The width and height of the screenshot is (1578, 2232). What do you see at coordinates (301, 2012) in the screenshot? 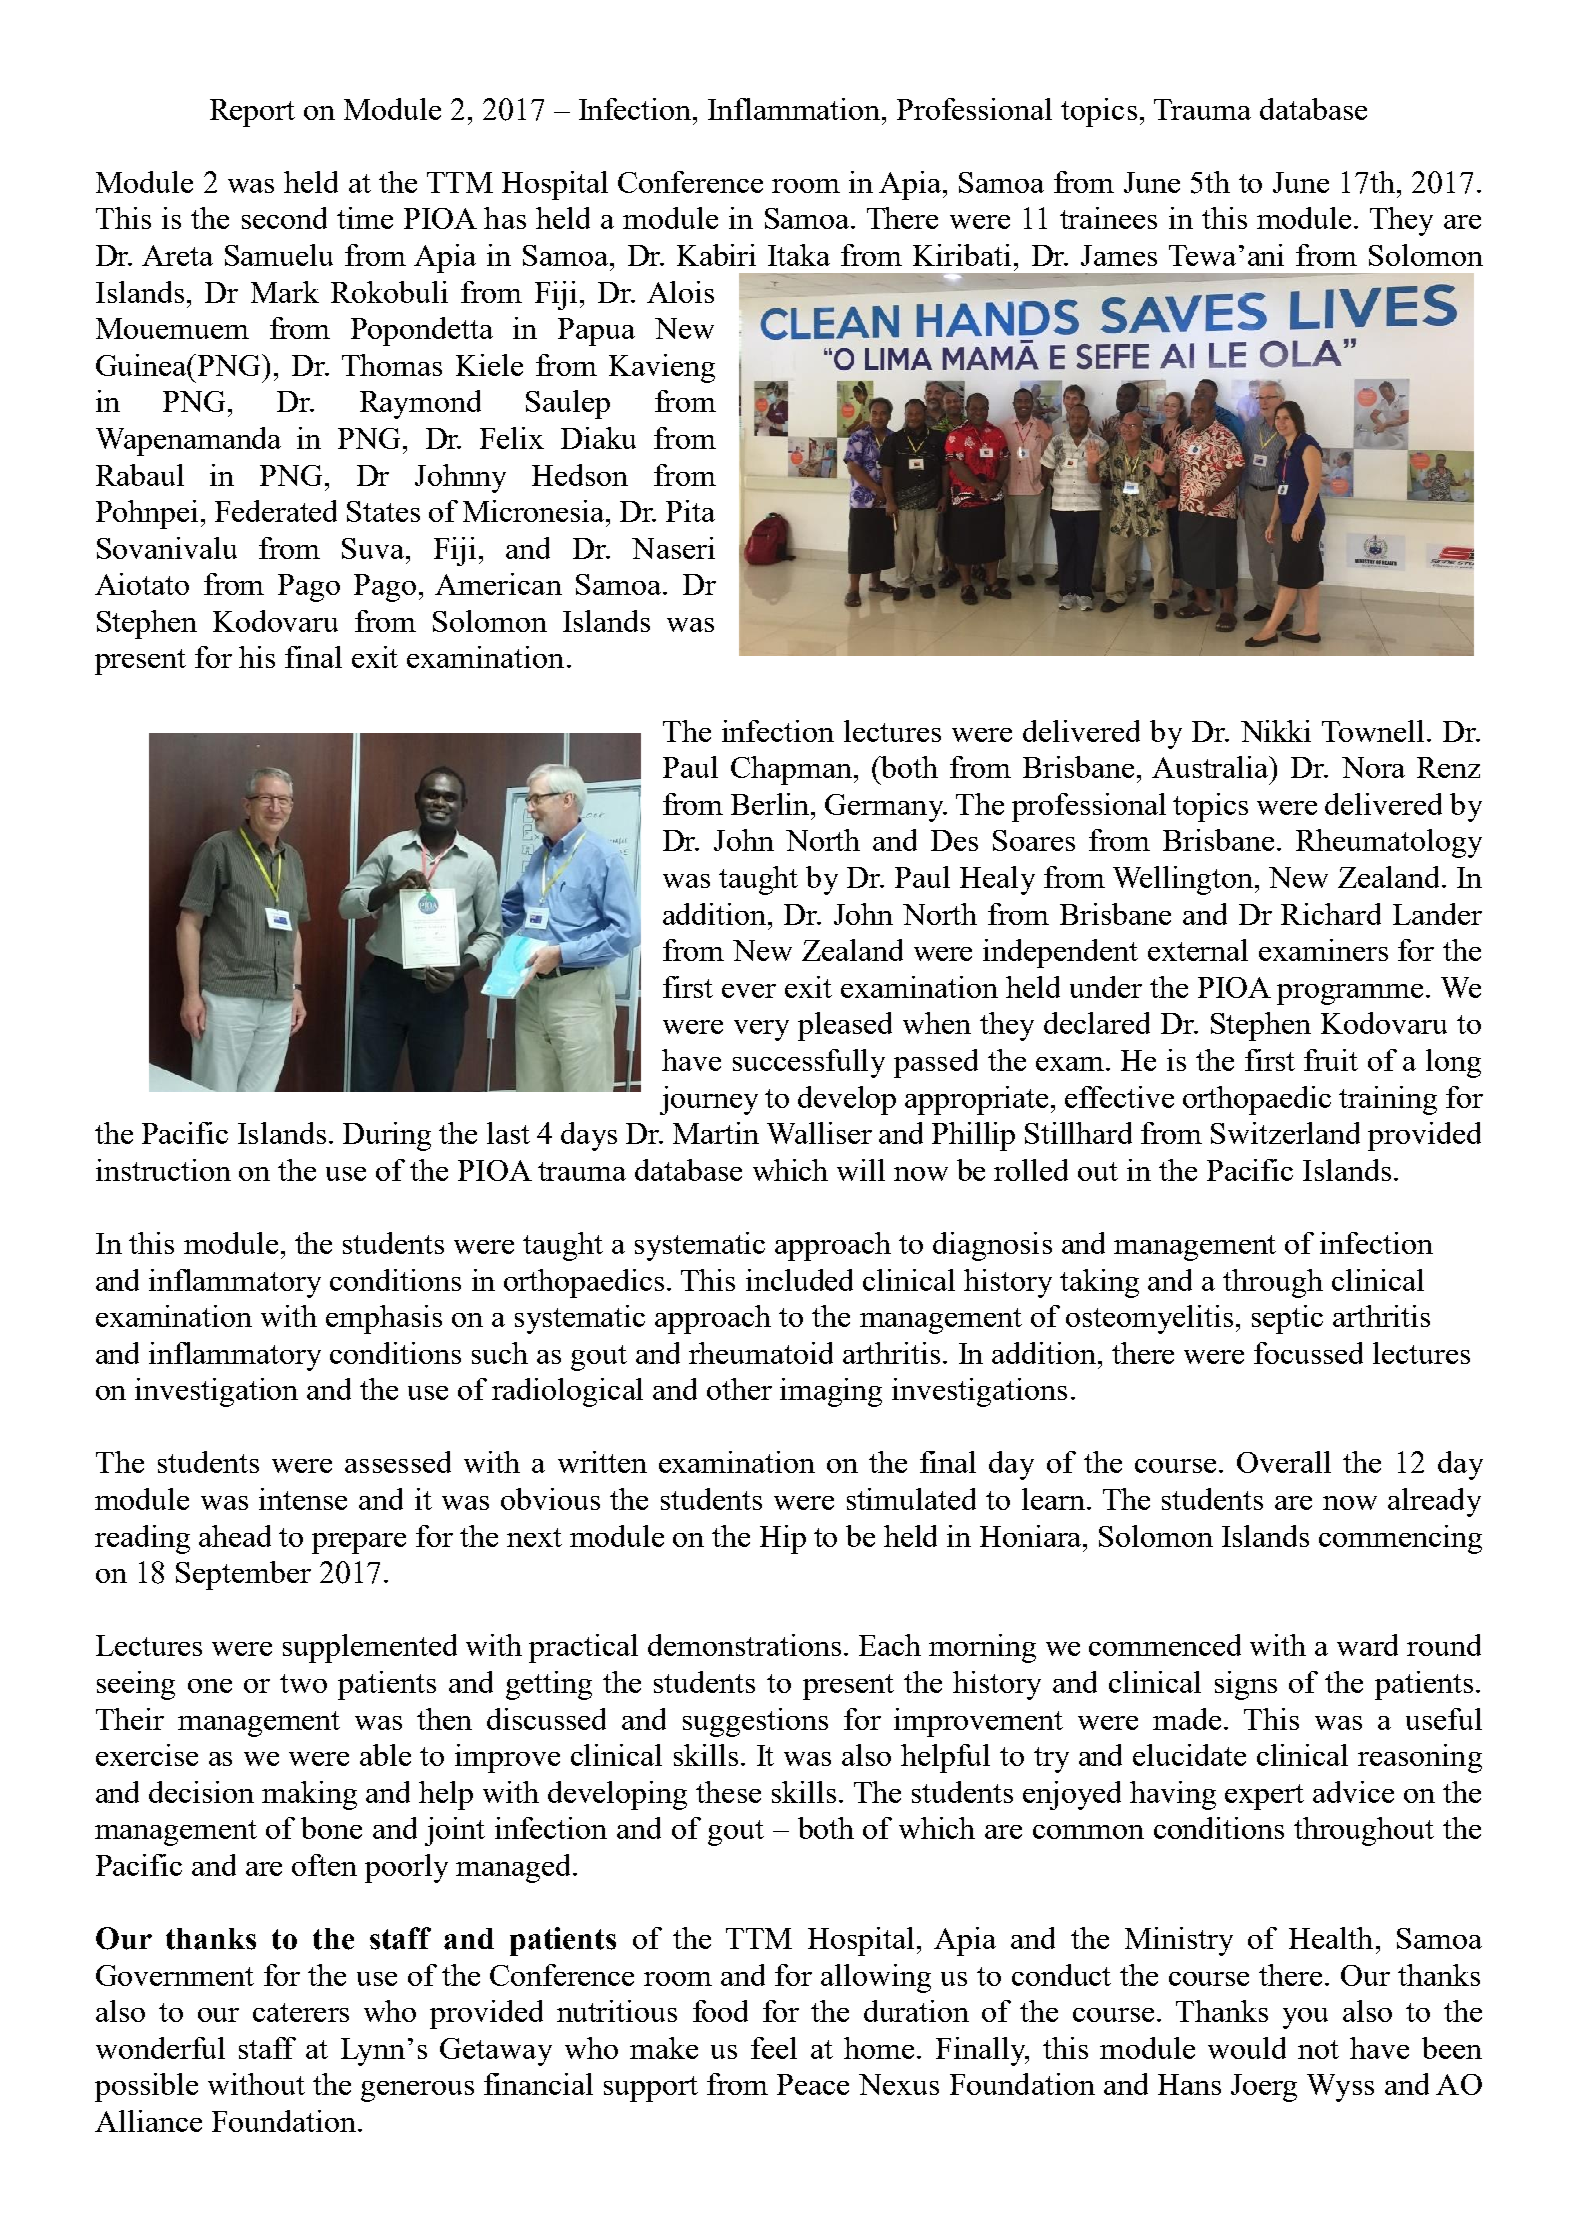
I see `caterers` at bounding box center [301, 2012].
